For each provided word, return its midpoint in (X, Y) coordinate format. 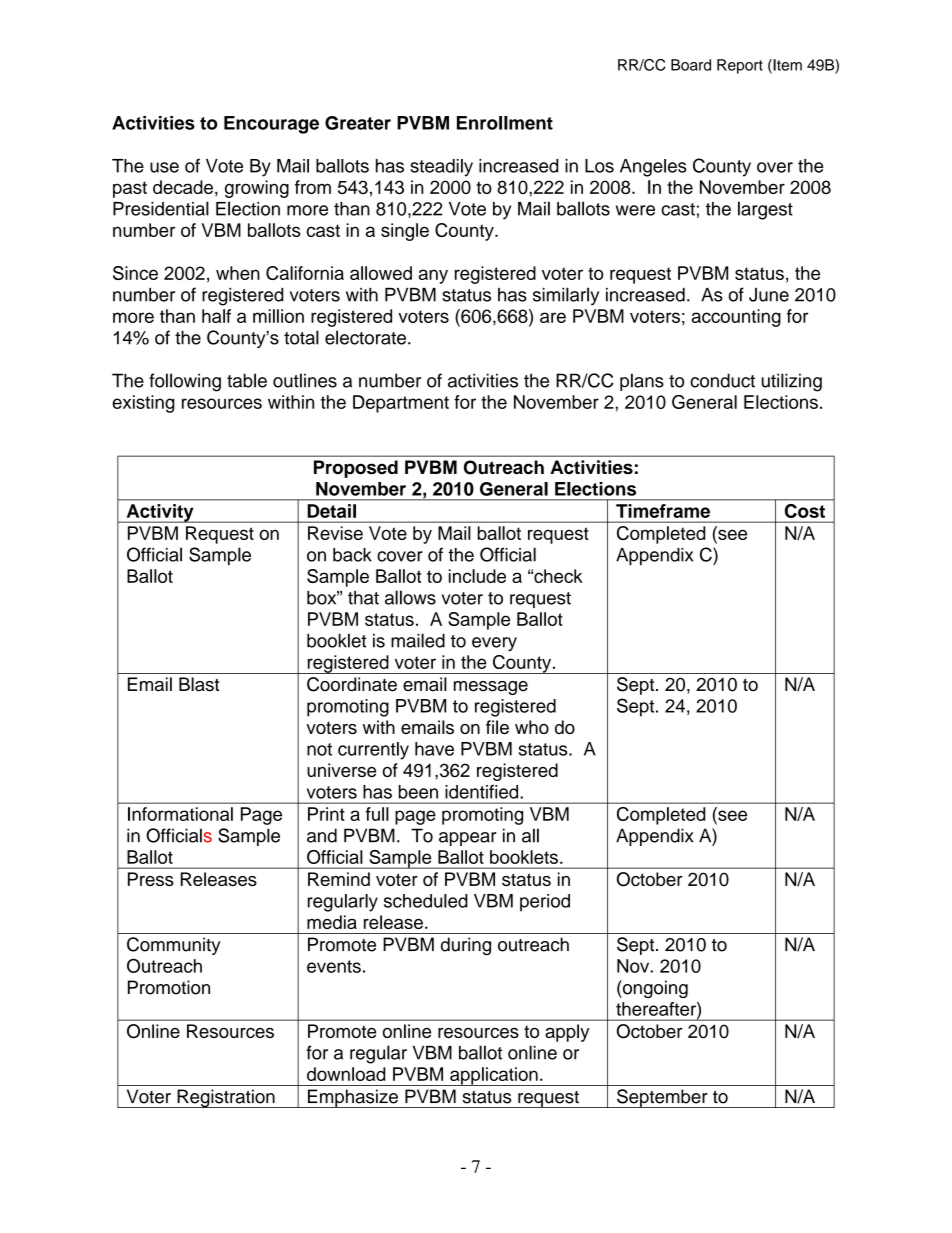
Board (691, 65)
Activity (160, 513)
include (477, 576)
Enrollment (505, 123)
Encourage (271, 125)
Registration (226, 1098)
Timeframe (663, 511)
